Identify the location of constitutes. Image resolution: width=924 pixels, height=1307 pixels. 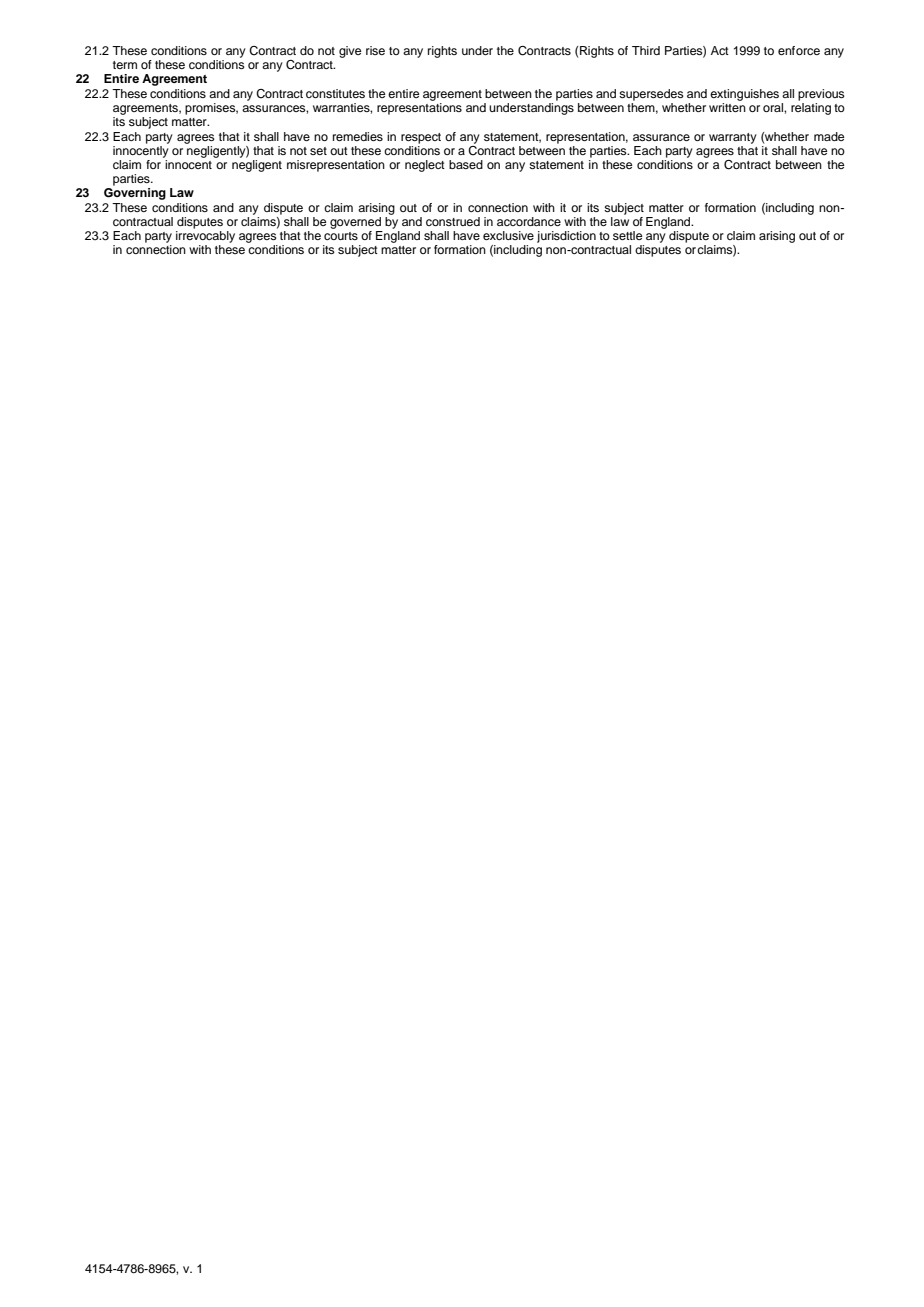
(335, 93).
